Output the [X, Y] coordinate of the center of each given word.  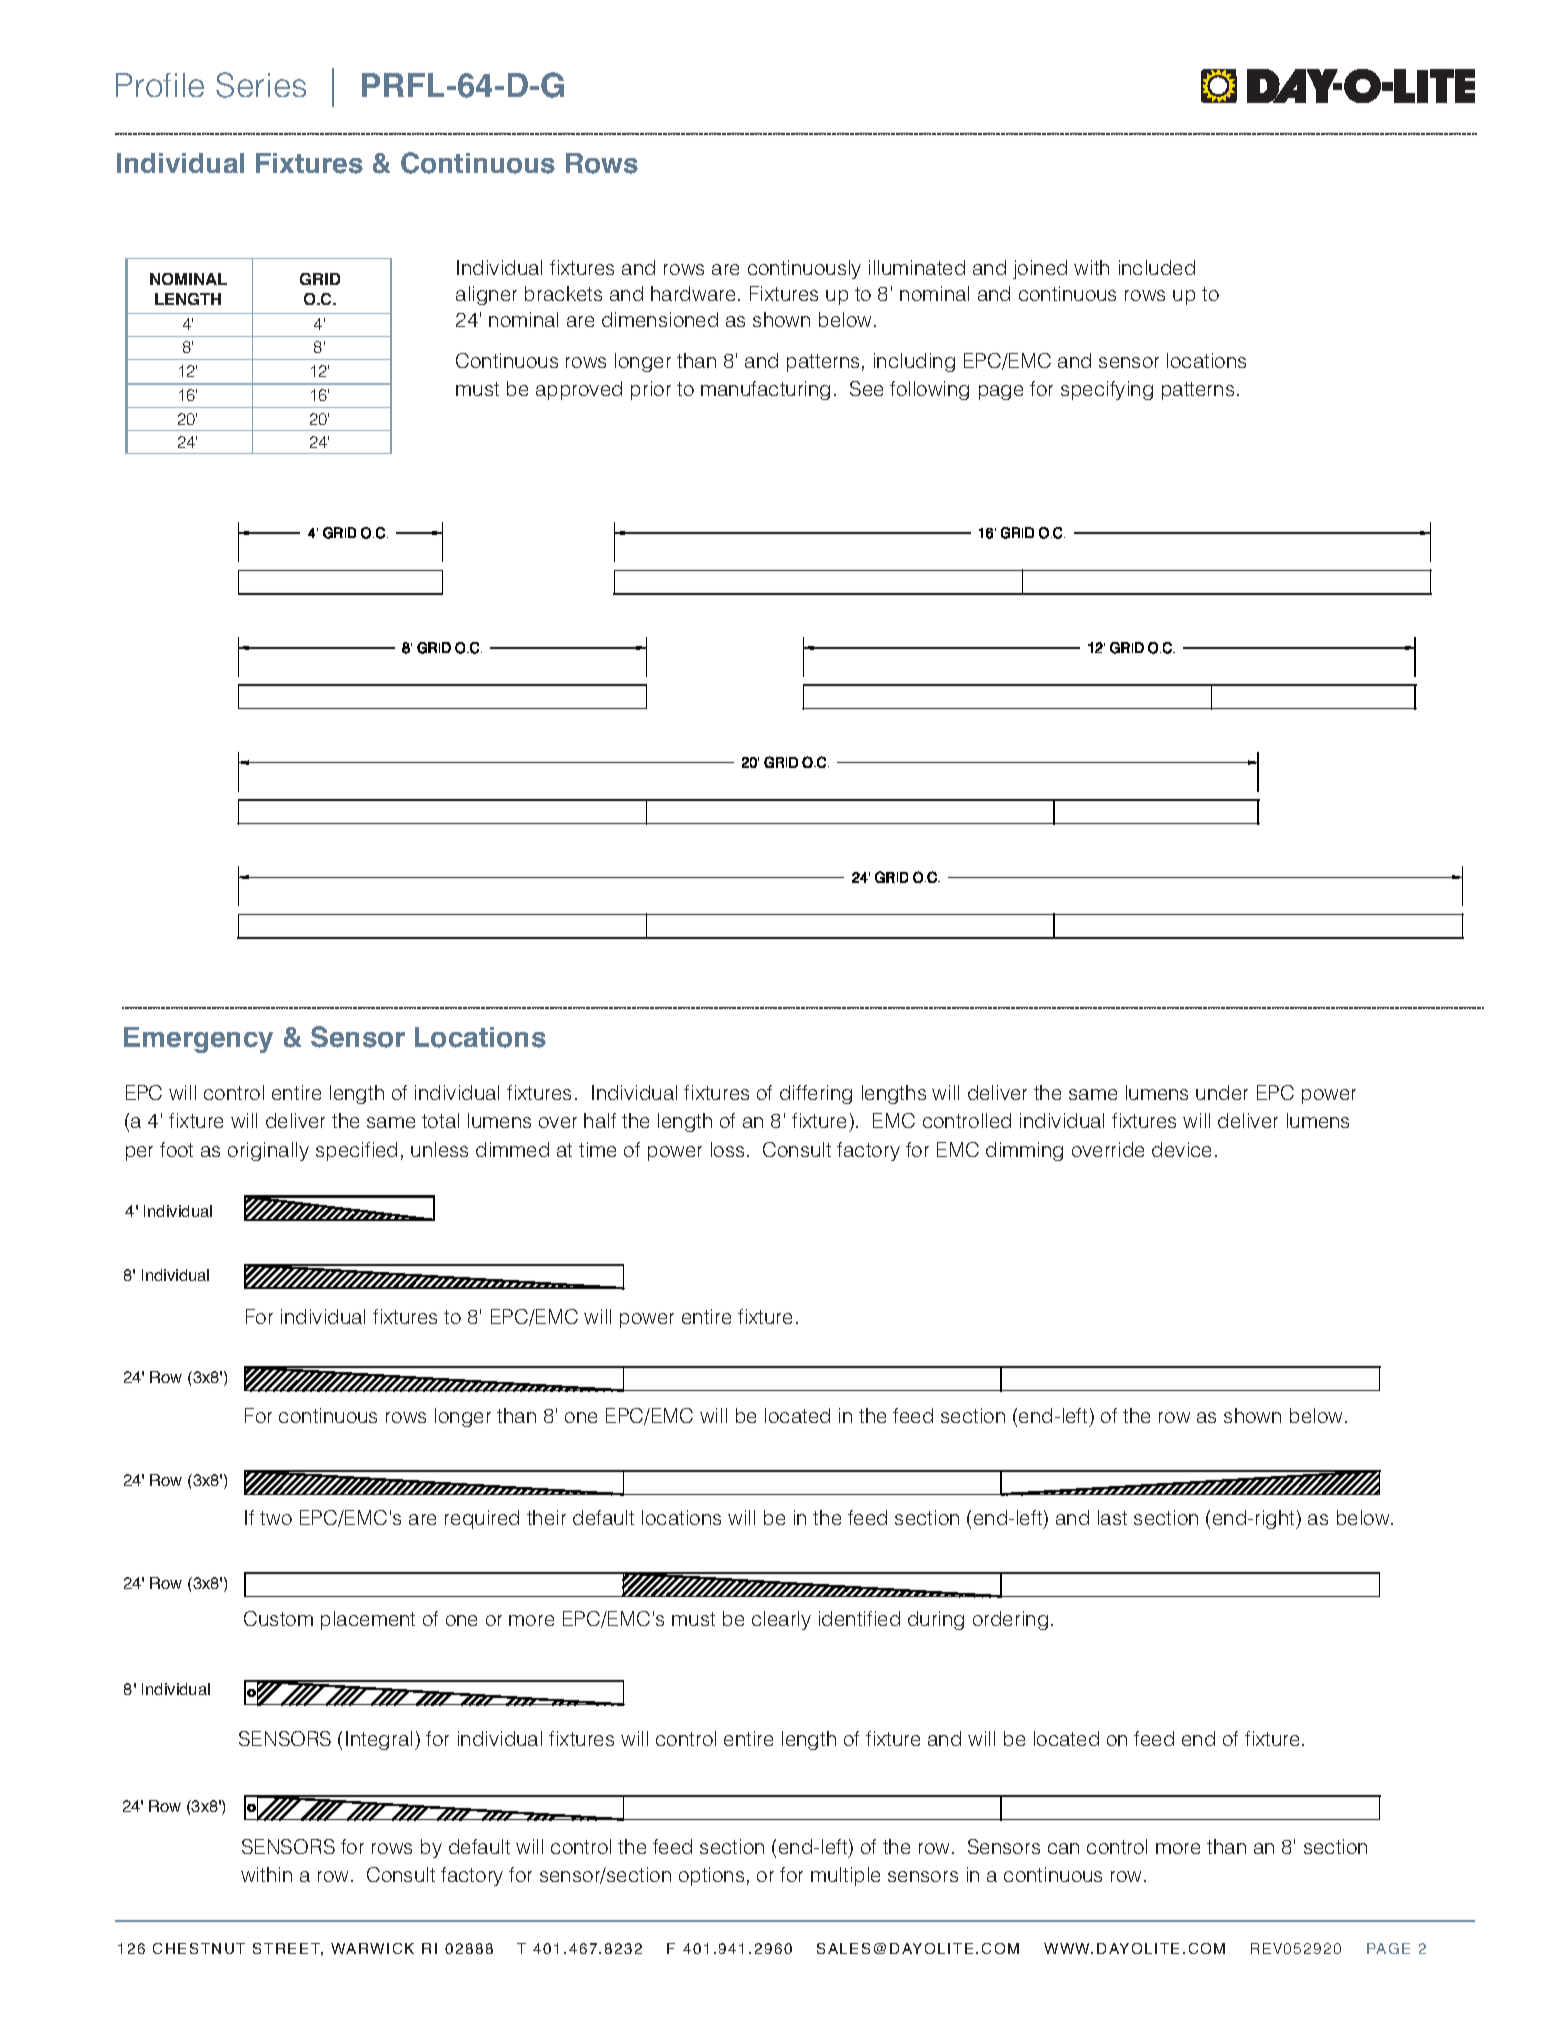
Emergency [198, 1040]
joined [1040, 269]
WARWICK [372, 1948]
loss [727, 1149]
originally [268, 1151]
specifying [1107, 390]
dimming [1024, 1151]
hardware [693, 293]
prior [651, 390]
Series [261, 85]
